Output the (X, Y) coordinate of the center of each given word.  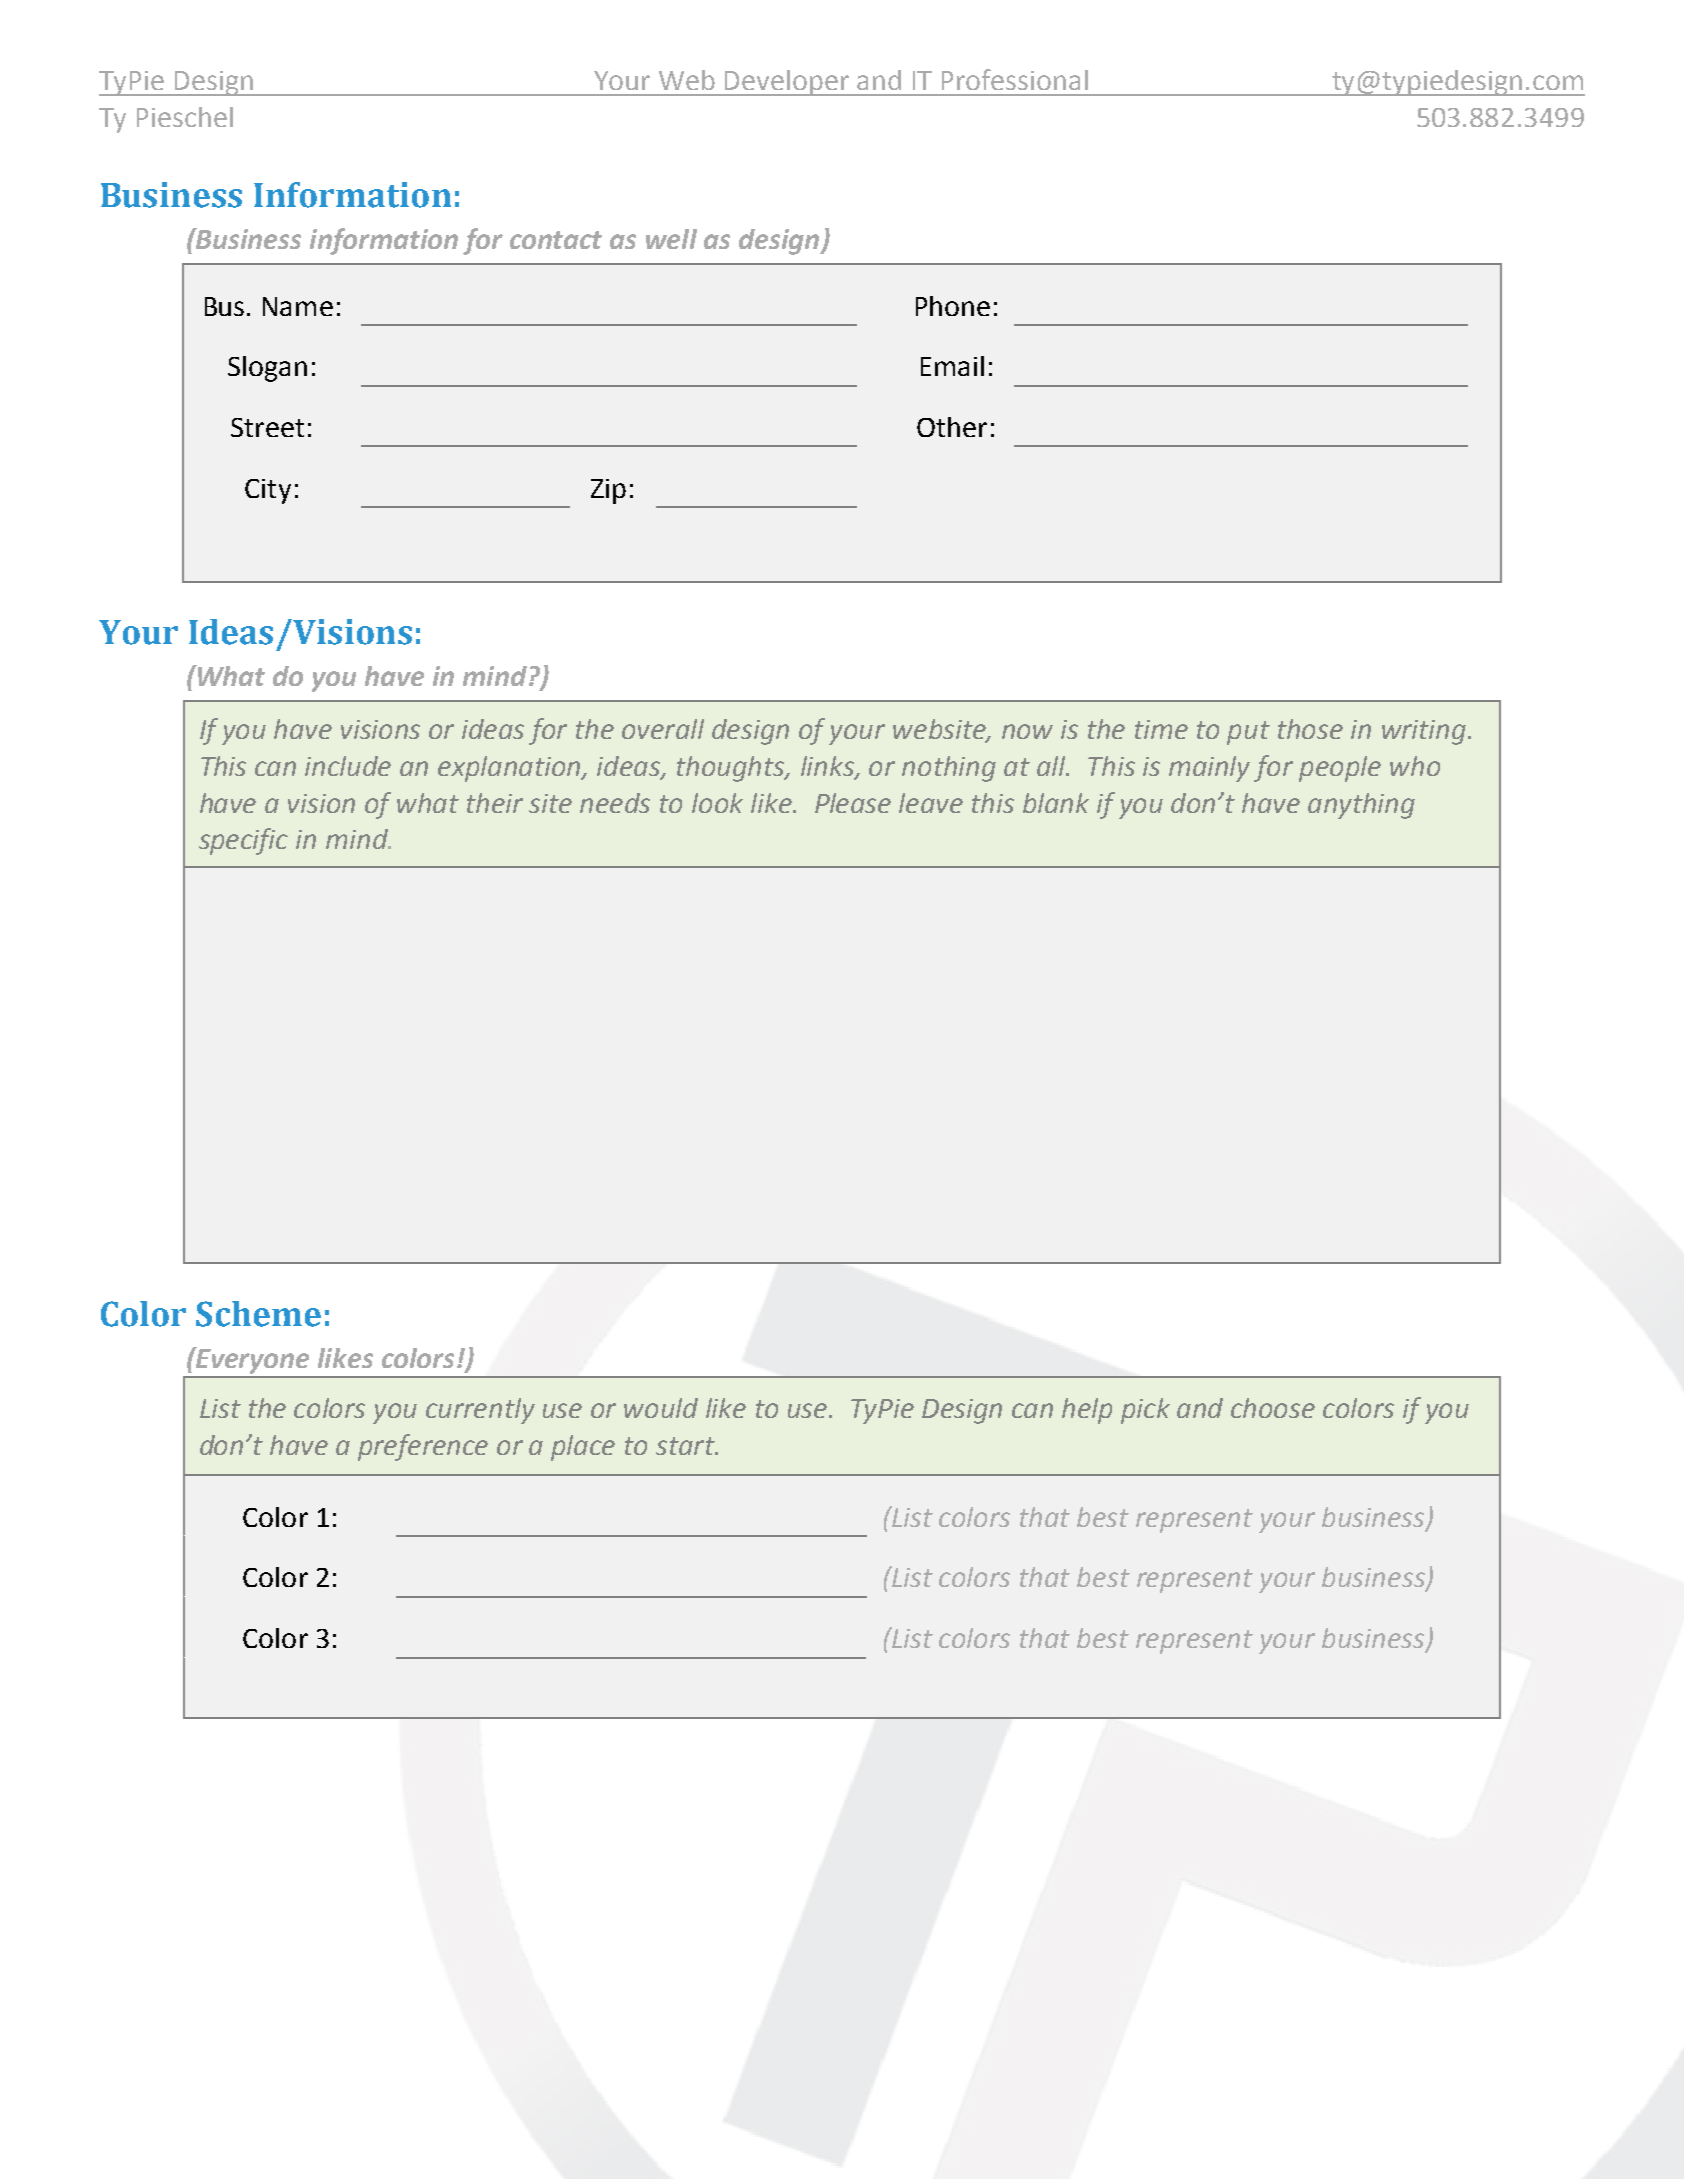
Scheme (258, 1314)
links (829, 767)
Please (853, 803)
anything (1361, 806)
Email (952, 366)
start (686, 1446)
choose (1273, 1408)
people (1340, 769)
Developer (787, 83)
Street (267, 427)
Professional (1015, 79)
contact (556, 240)
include (348, 766)
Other (952, 427)
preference (423, 1447)
